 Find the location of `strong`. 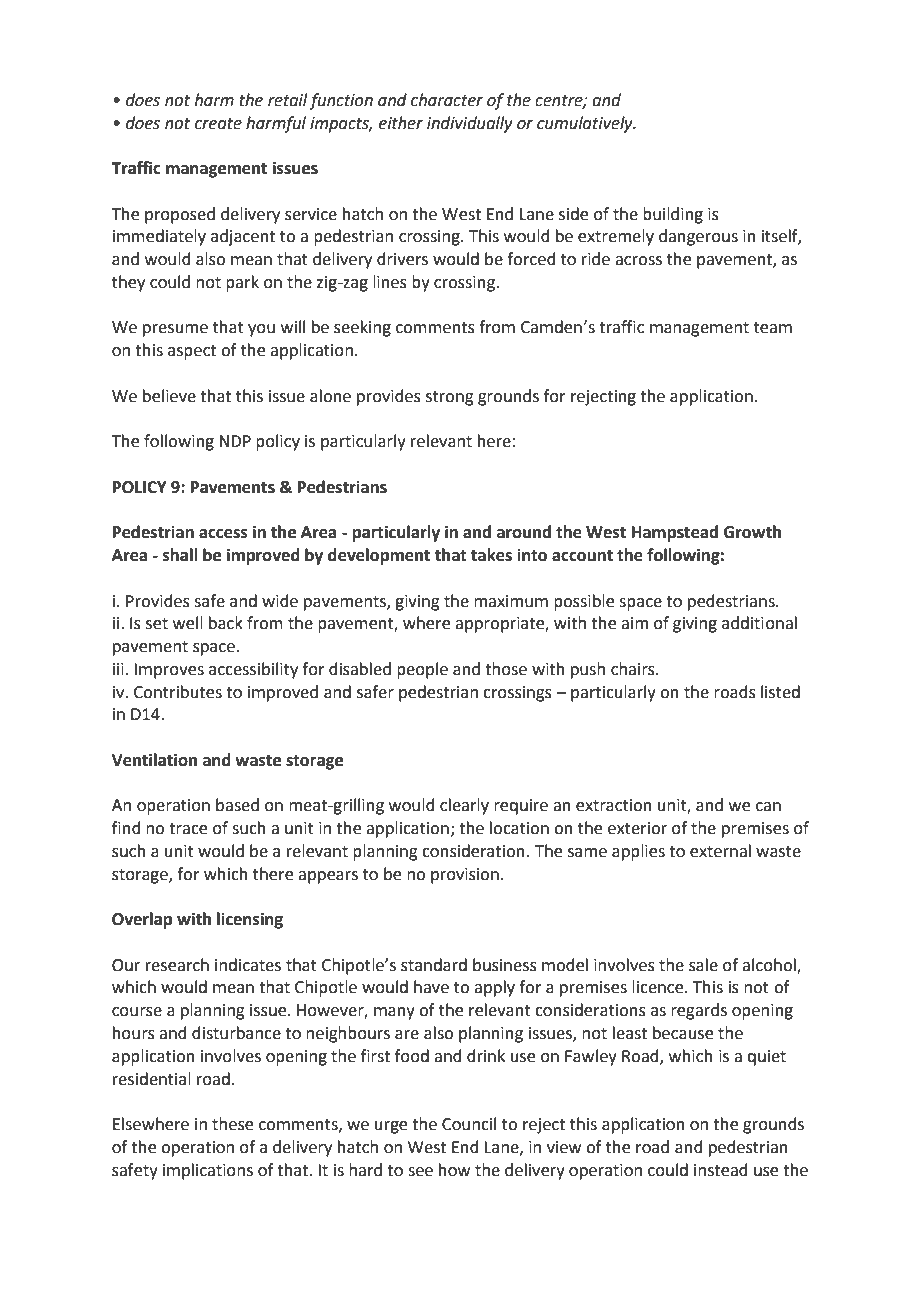

strong is located at coordinates (450, 398).
